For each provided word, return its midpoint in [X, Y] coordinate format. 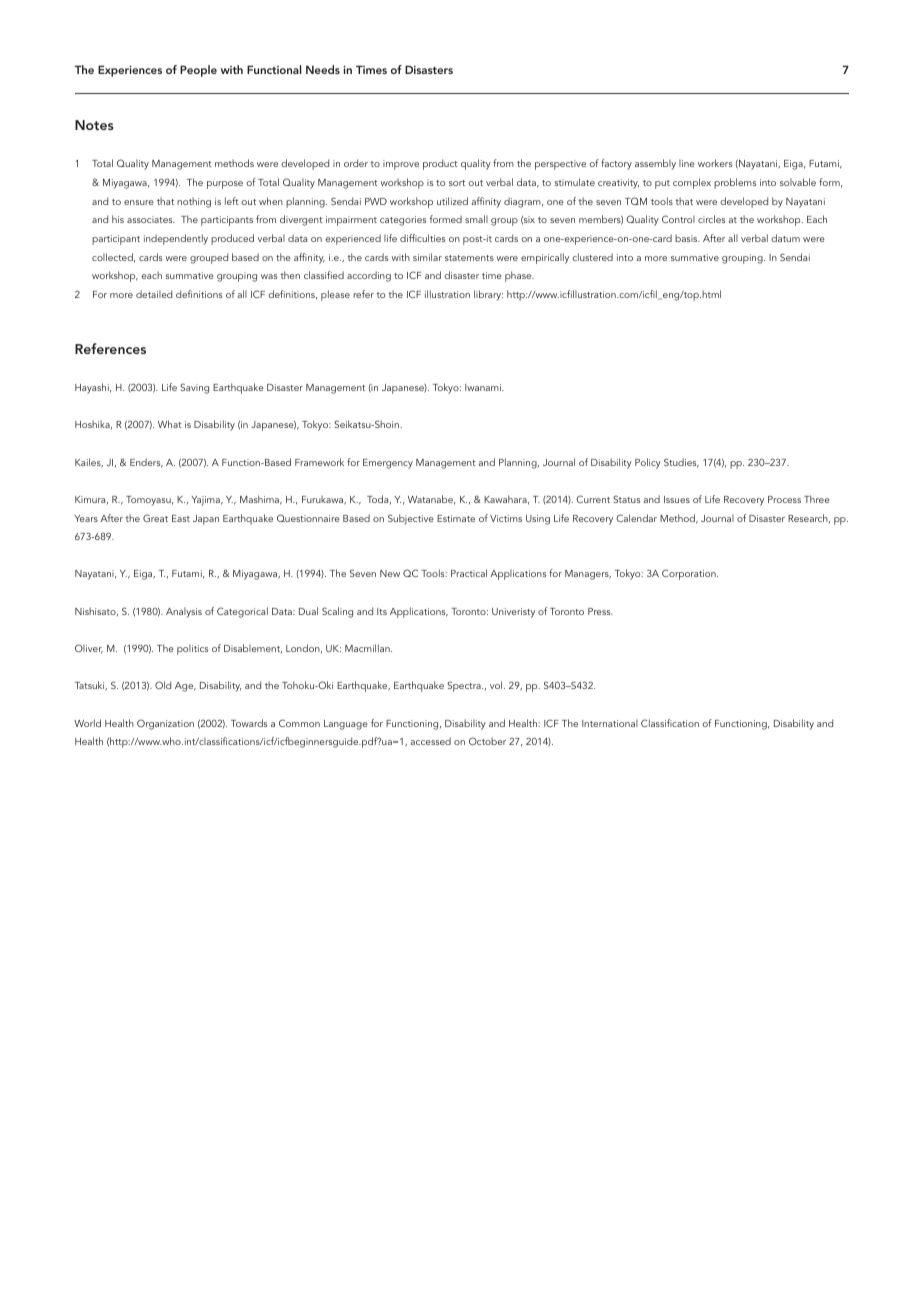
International [610, 723]
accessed [431, 741]
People [198, 71]
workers [715, 163]
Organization [165, 724]
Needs [323, 69]
